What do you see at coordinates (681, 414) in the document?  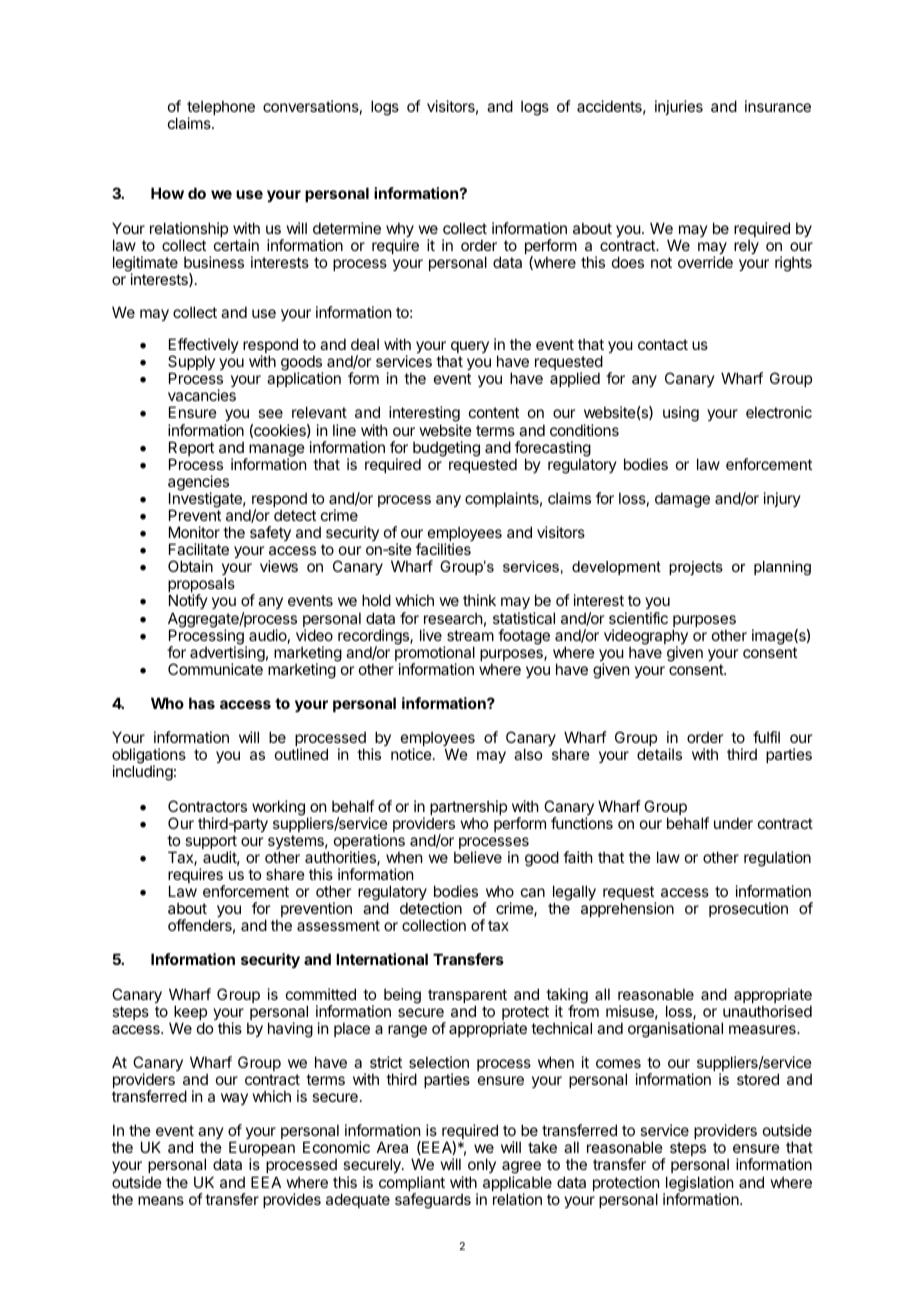 I see `using` at bounding box center [681, 414].
